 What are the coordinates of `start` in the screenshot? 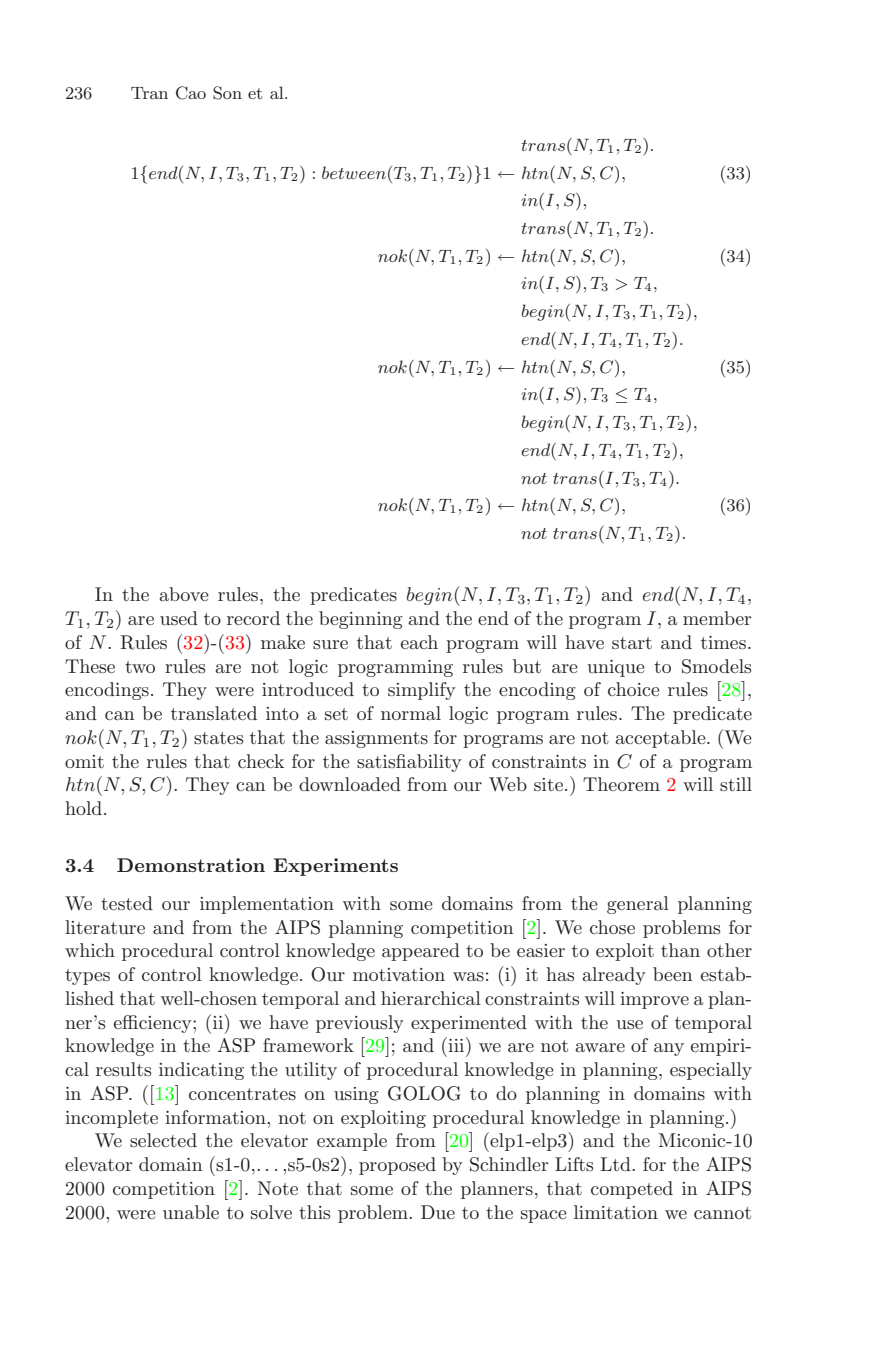 It's located at (632, 643).
